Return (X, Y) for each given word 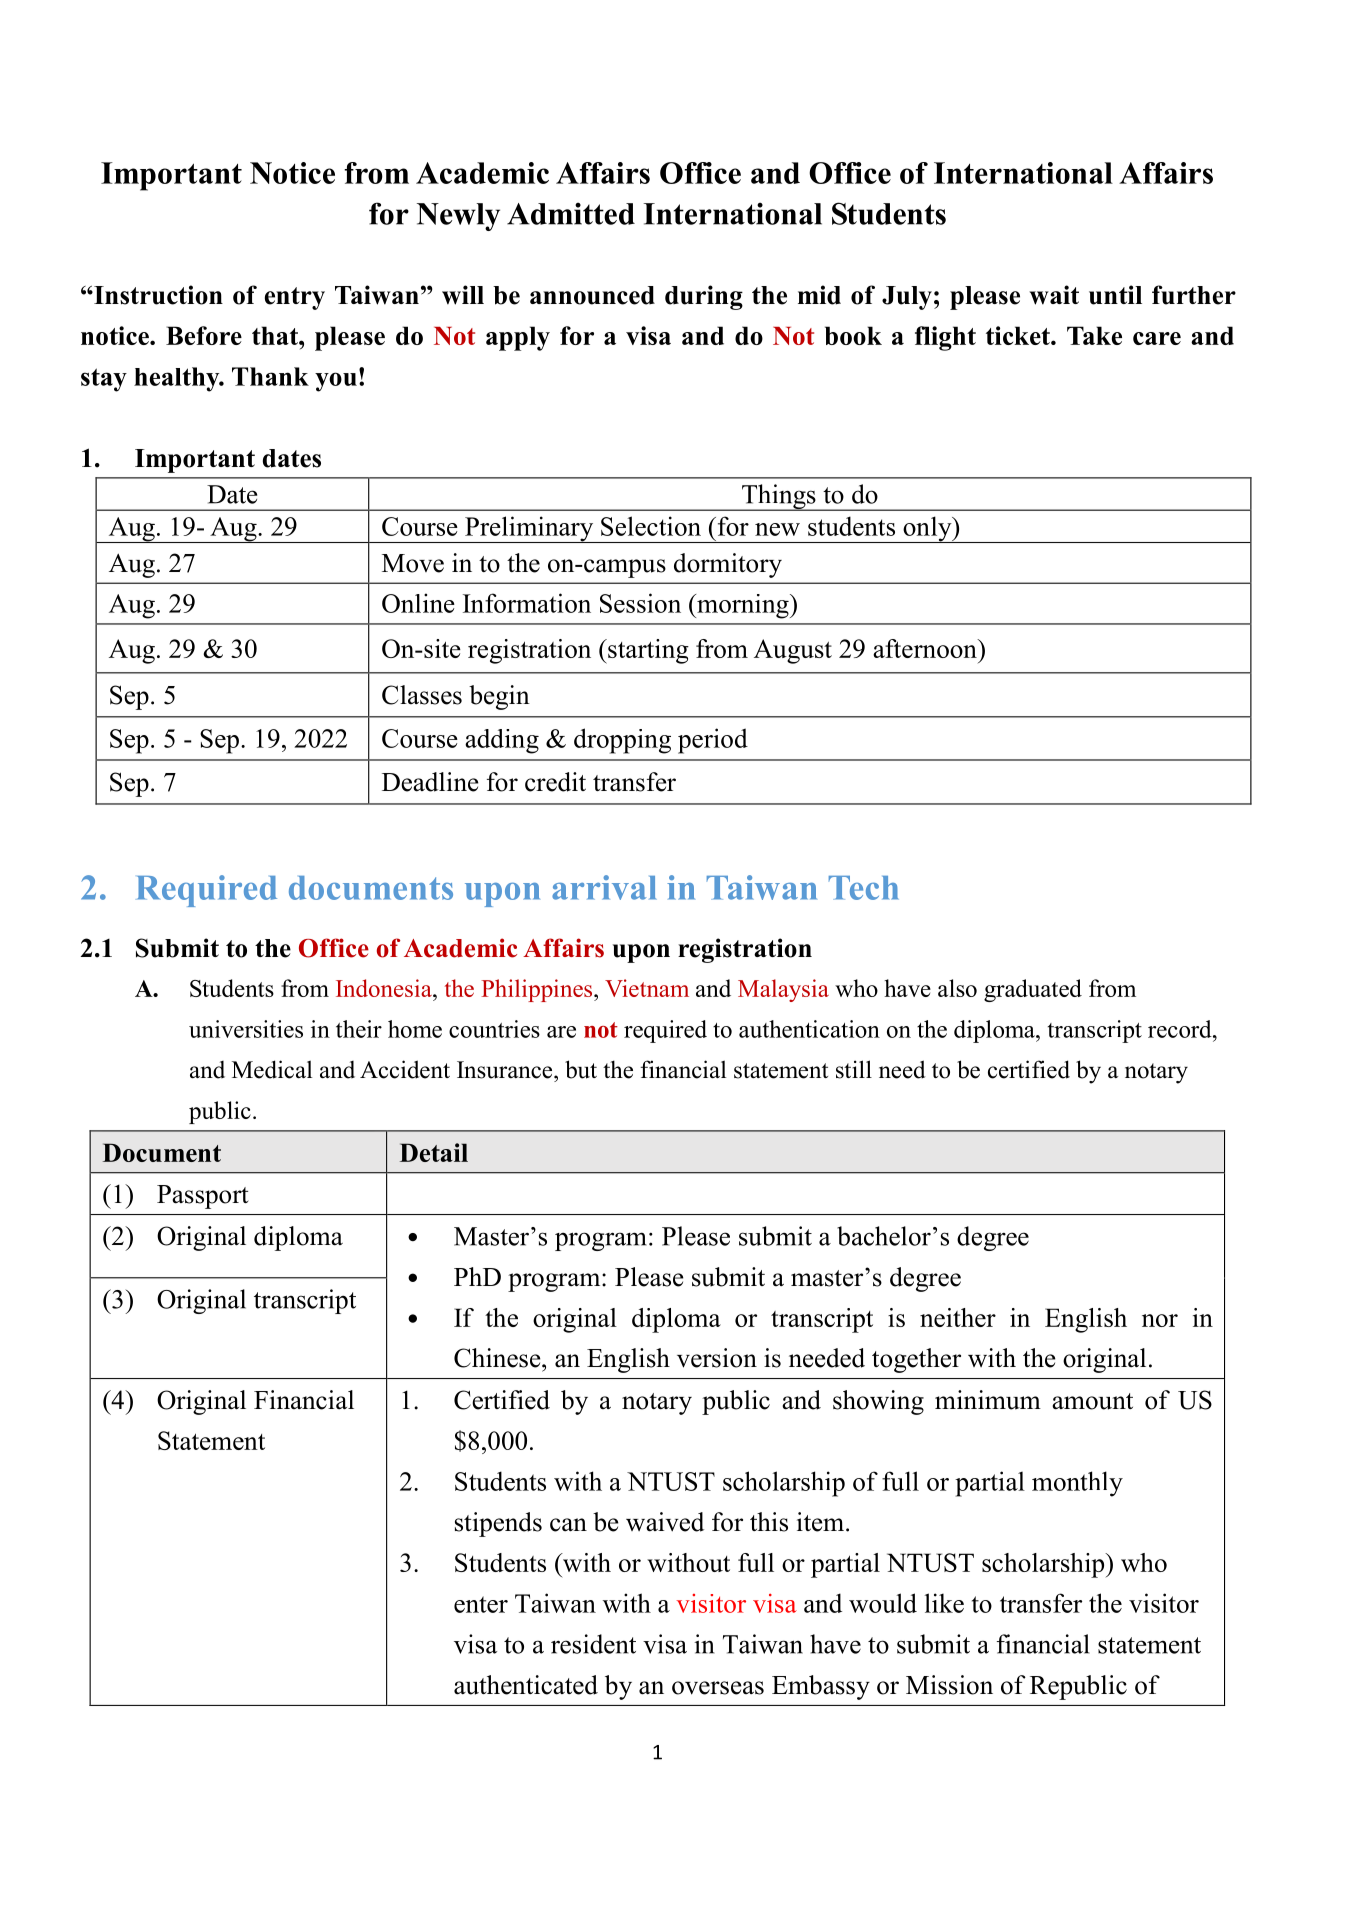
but (581, 1069)
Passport (203, 1197)
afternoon (926, 648)
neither (958, 1317)
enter (481, 1604)
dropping (622, 741)
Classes (422, 695)
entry (295, 298)
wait (1054, 295)
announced (592, 295)
